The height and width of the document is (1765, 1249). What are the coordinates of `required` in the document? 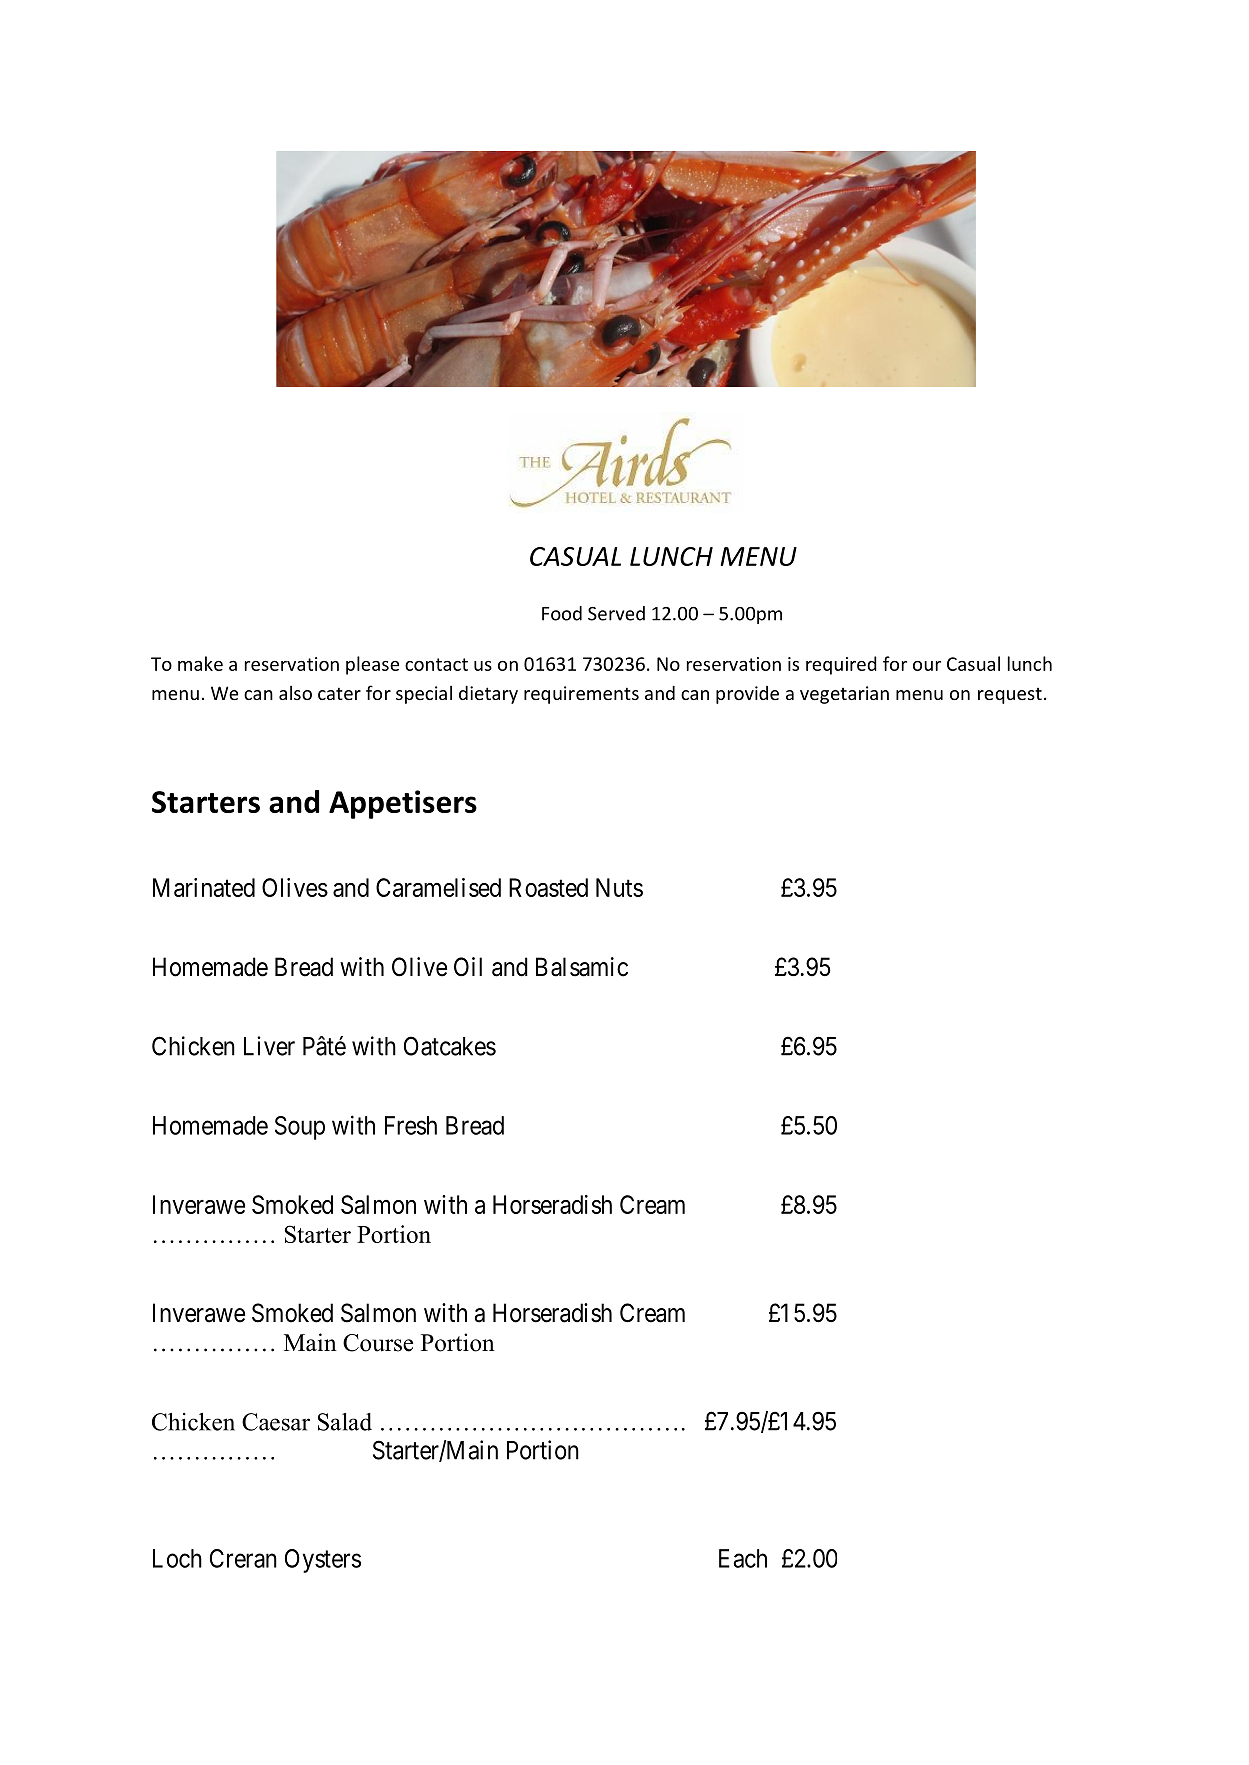 It's located at (841, 665).
